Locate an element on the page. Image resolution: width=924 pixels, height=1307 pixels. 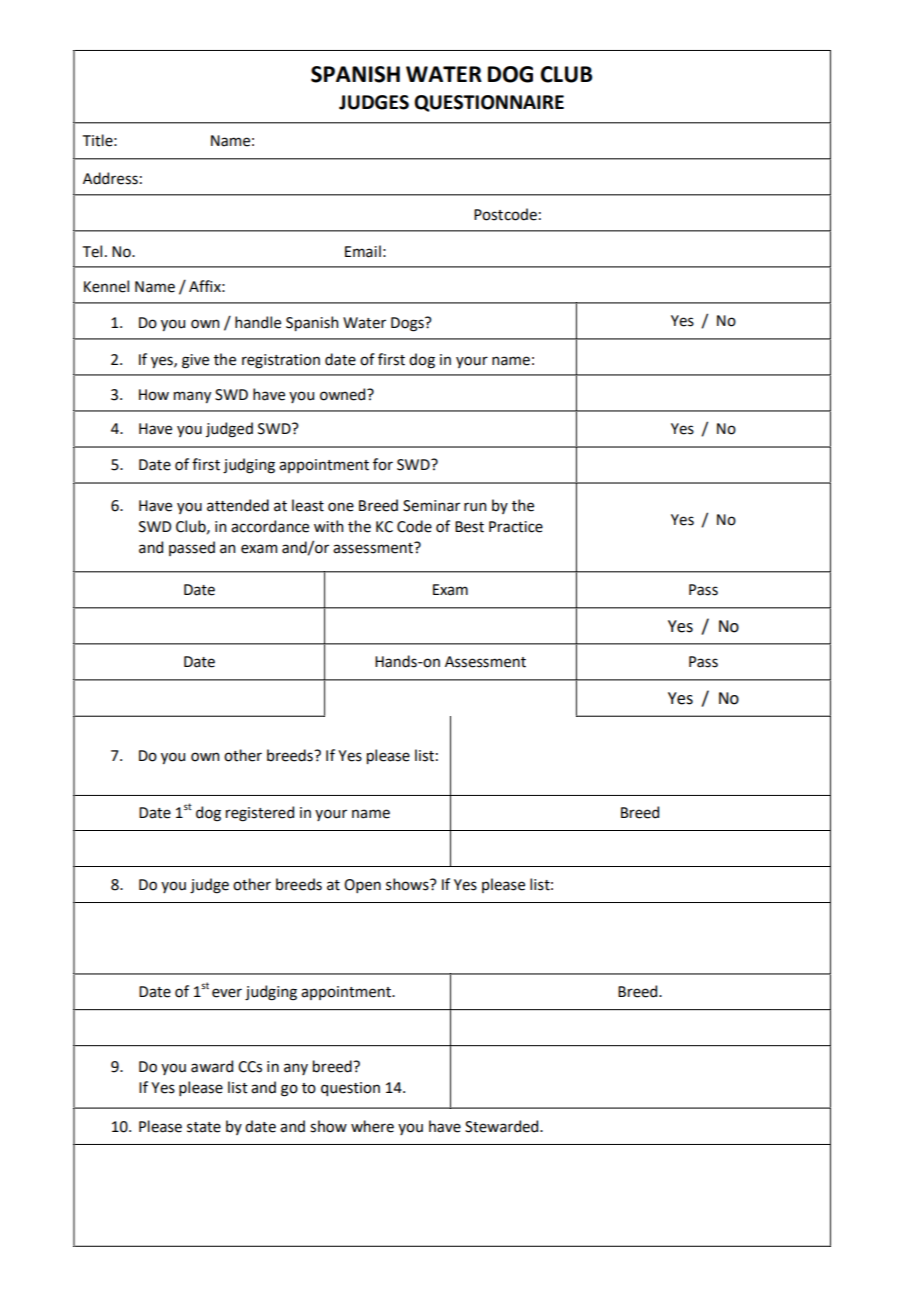
state is located at coordinates (204, 1127).
